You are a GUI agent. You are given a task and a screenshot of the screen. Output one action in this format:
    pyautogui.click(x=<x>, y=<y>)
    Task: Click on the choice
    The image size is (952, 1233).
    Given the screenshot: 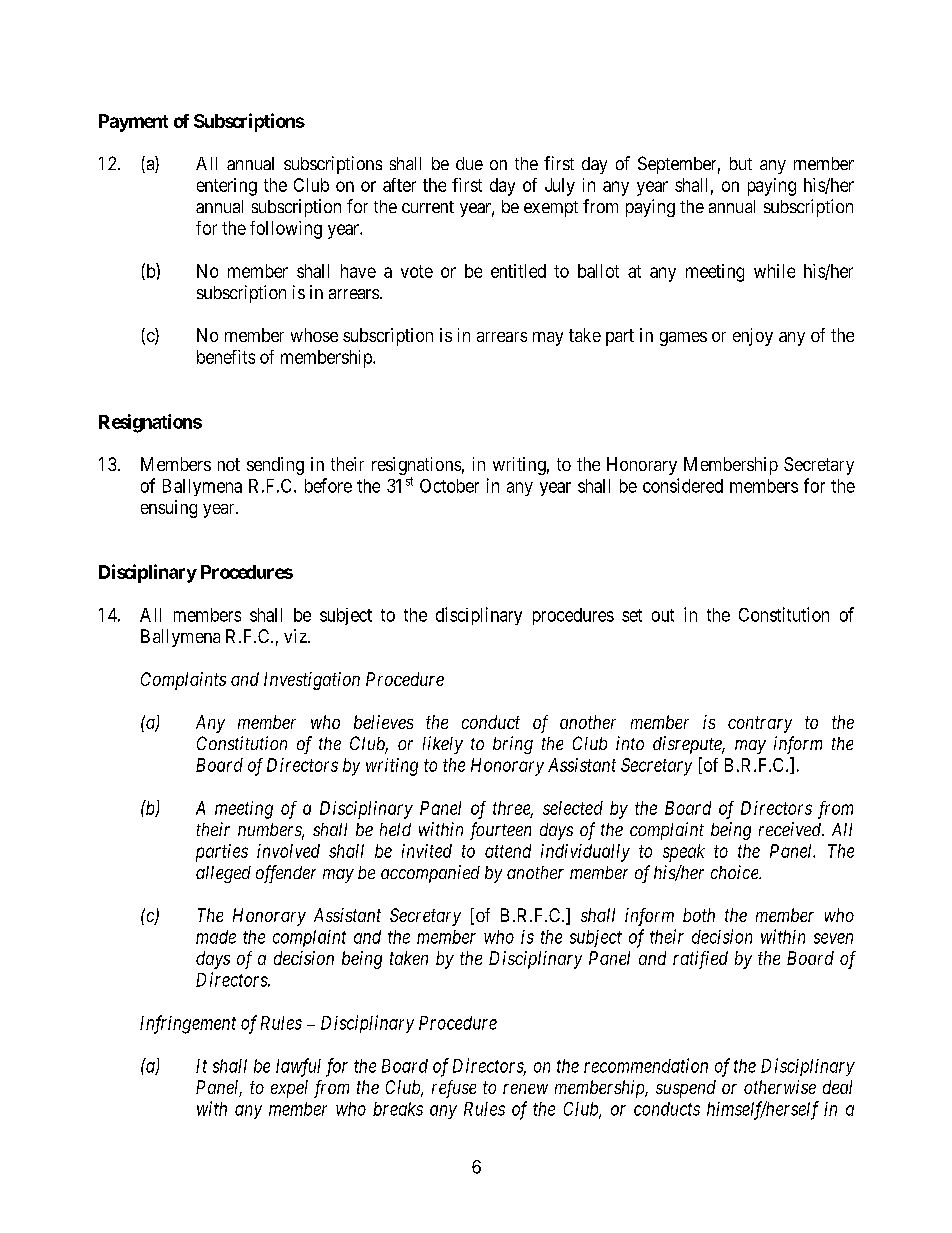 What is the action you would take?
    pyautogui.click(x=736, y=872)
